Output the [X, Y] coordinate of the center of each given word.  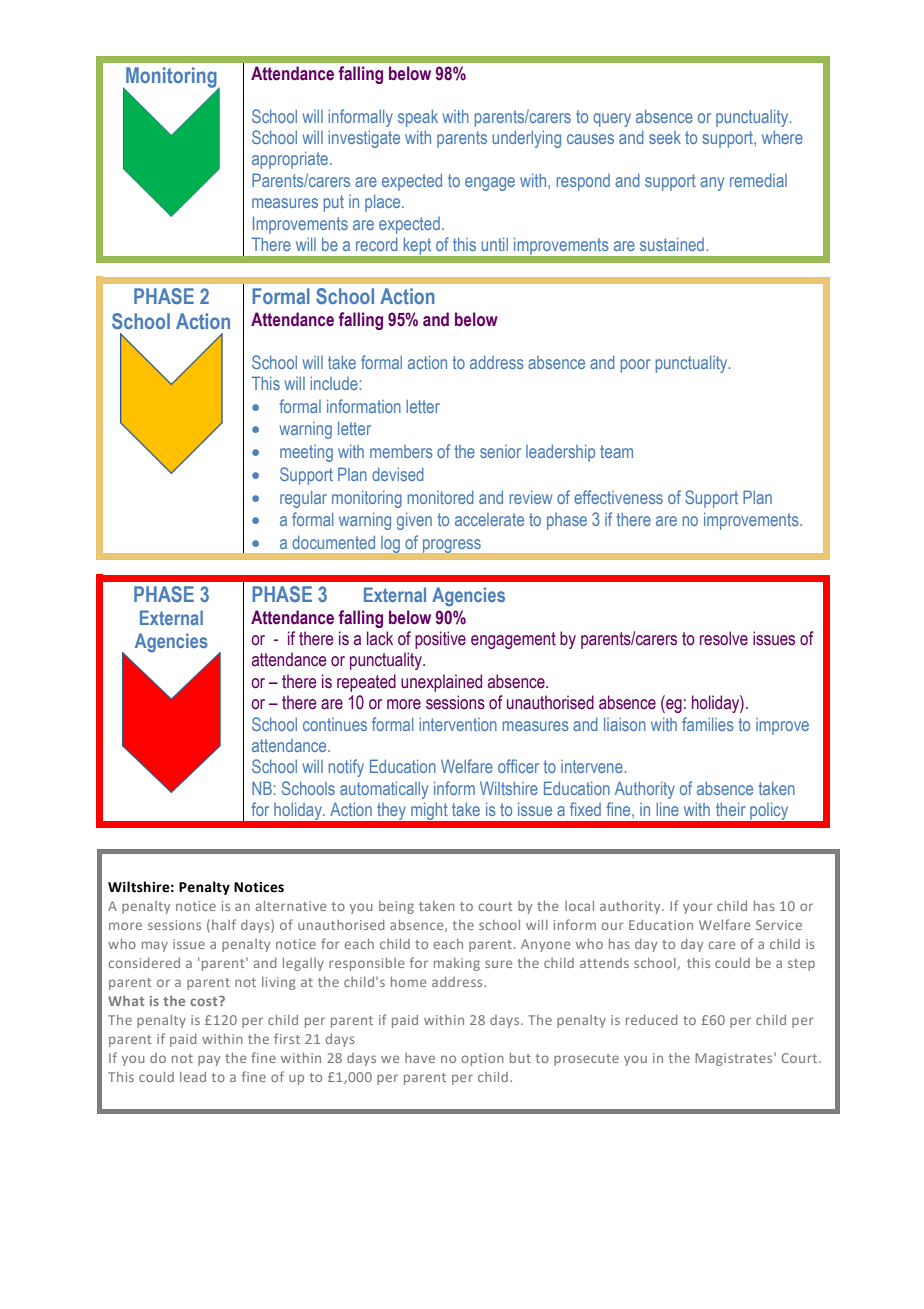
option [483, 1059]
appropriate [291, 160]
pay [209, 1060]
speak [418, 118]
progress [452, 546]
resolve [724, 638]
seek [665, 137]
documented [333, 542]
